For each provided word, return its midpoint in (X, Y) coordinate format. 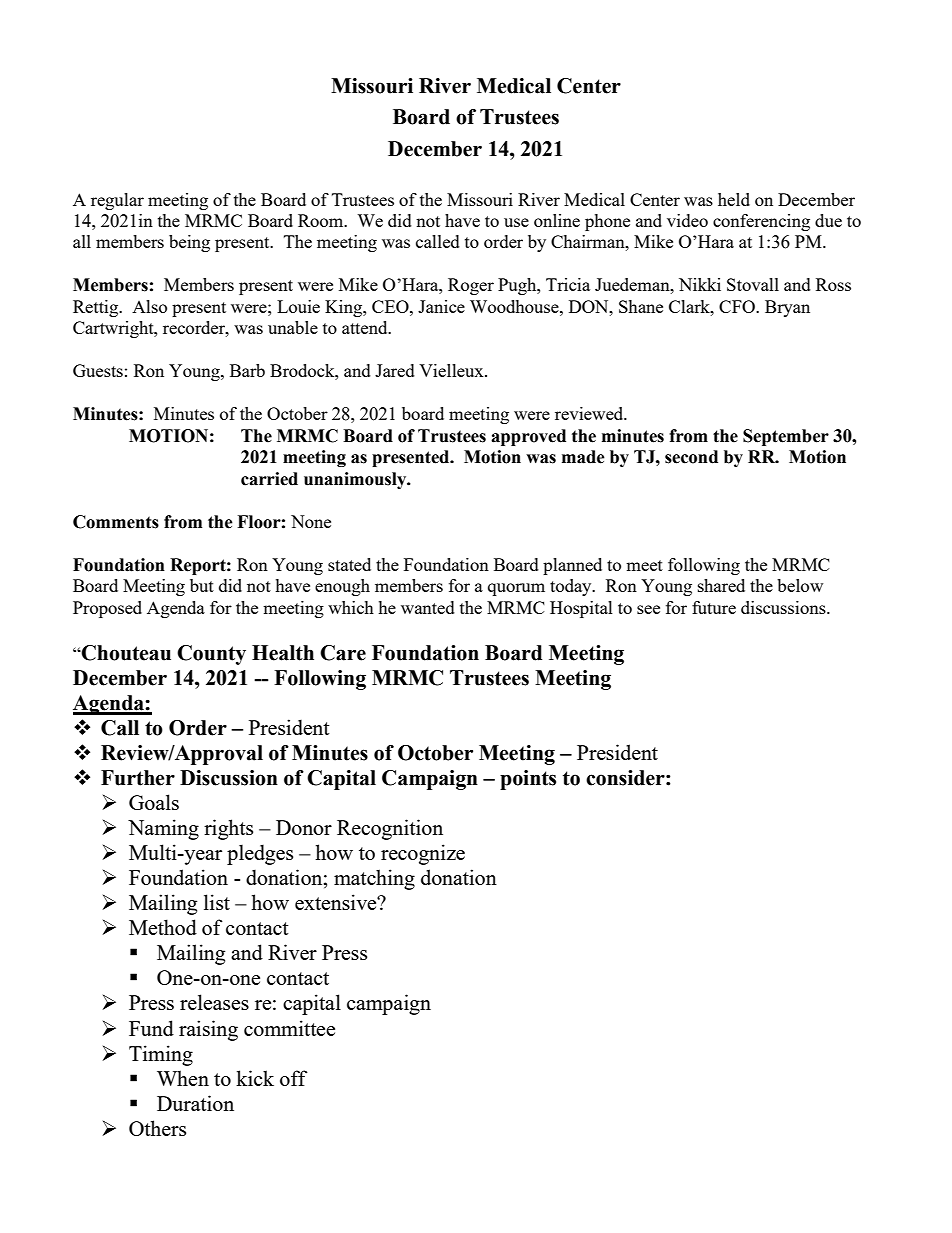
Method (163, 927)
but (202, 585)
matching (374, 879)
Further (138, 778)
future (714, 607)
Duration (195, 1103)
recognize (423, 854)
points (528, 780)
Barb (247, 370)
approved (528, 437)
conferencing (761, 222)
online (557, 220)
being (189, 243)
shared (721, 585)
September (786, 437)
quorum (516, 589)
